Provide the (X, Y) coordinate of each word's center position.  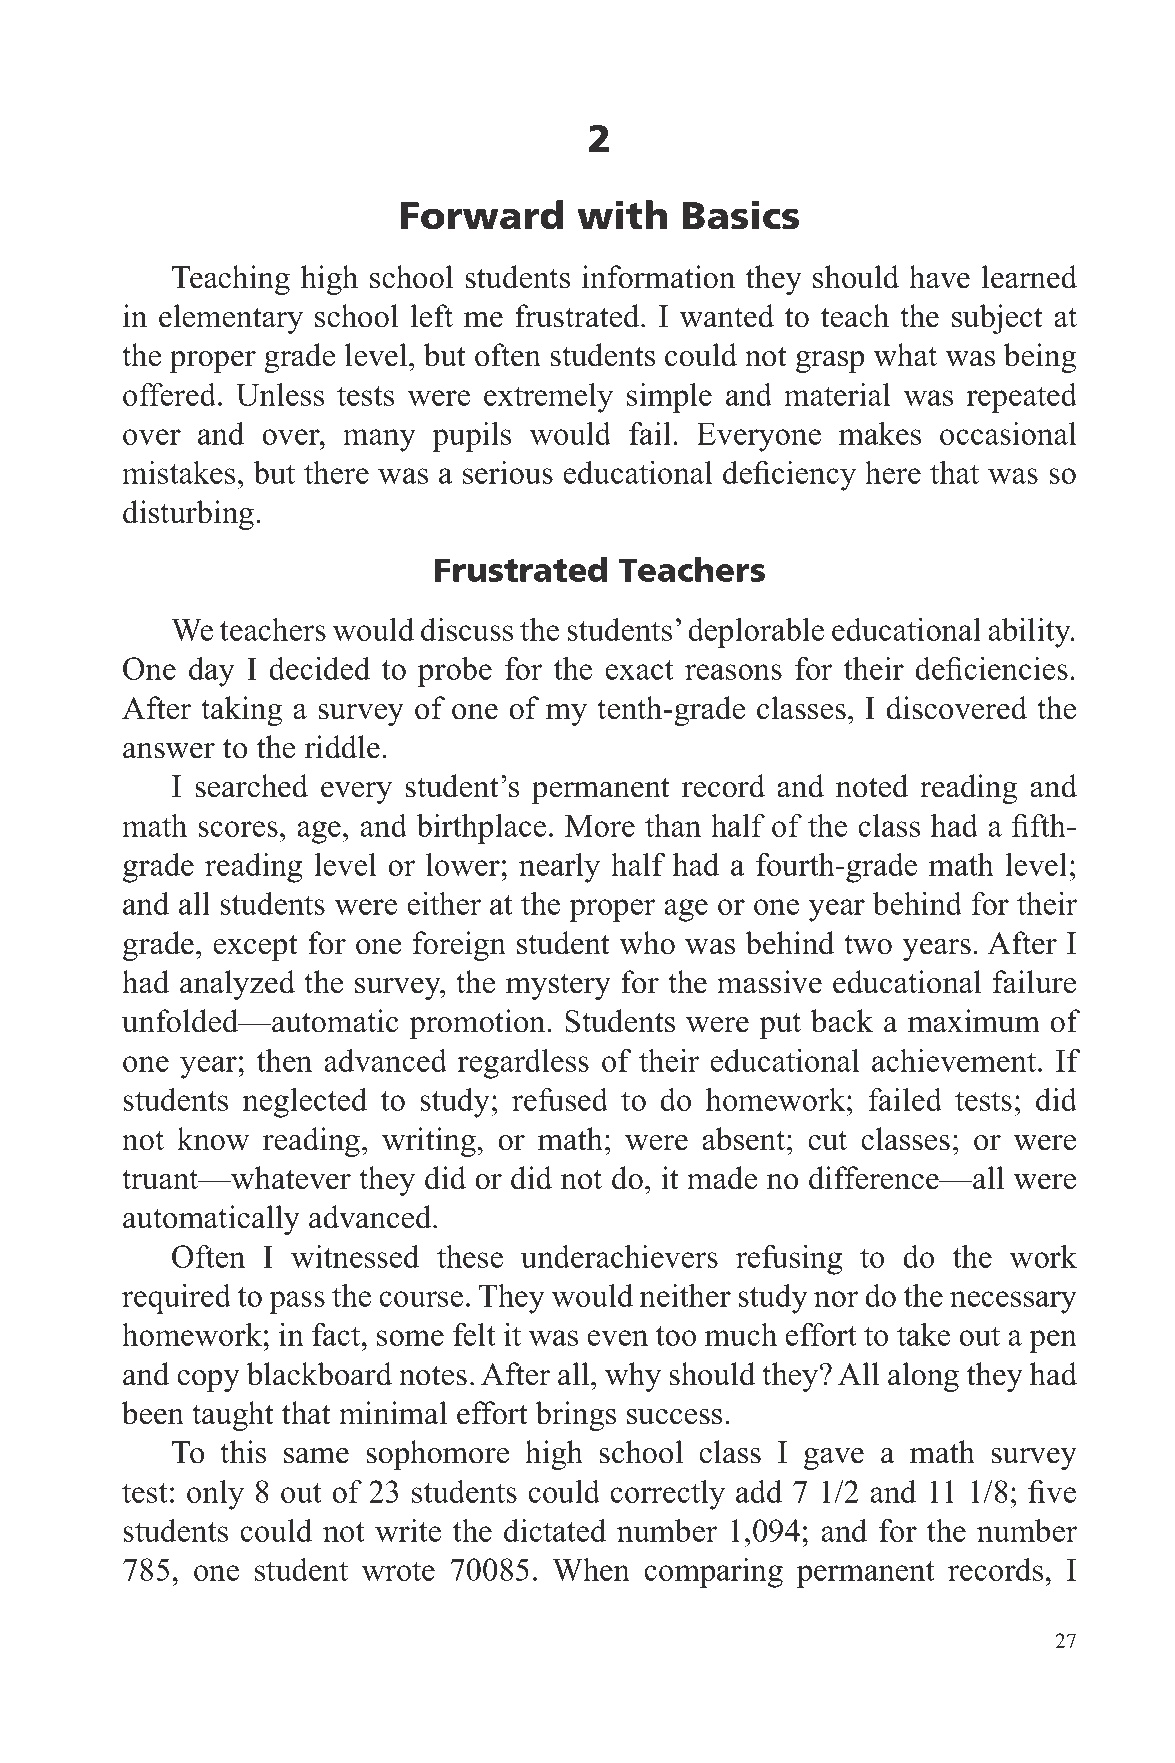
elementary (231, 319)
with (622, 215)
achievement (955, 1060)
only (215, 1495)
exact (639, 670)
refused (560, 1099)
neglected (305, 1103)
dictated (555, 1530)
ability (1030, 633)
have (939, 277)
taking (241, 711)
